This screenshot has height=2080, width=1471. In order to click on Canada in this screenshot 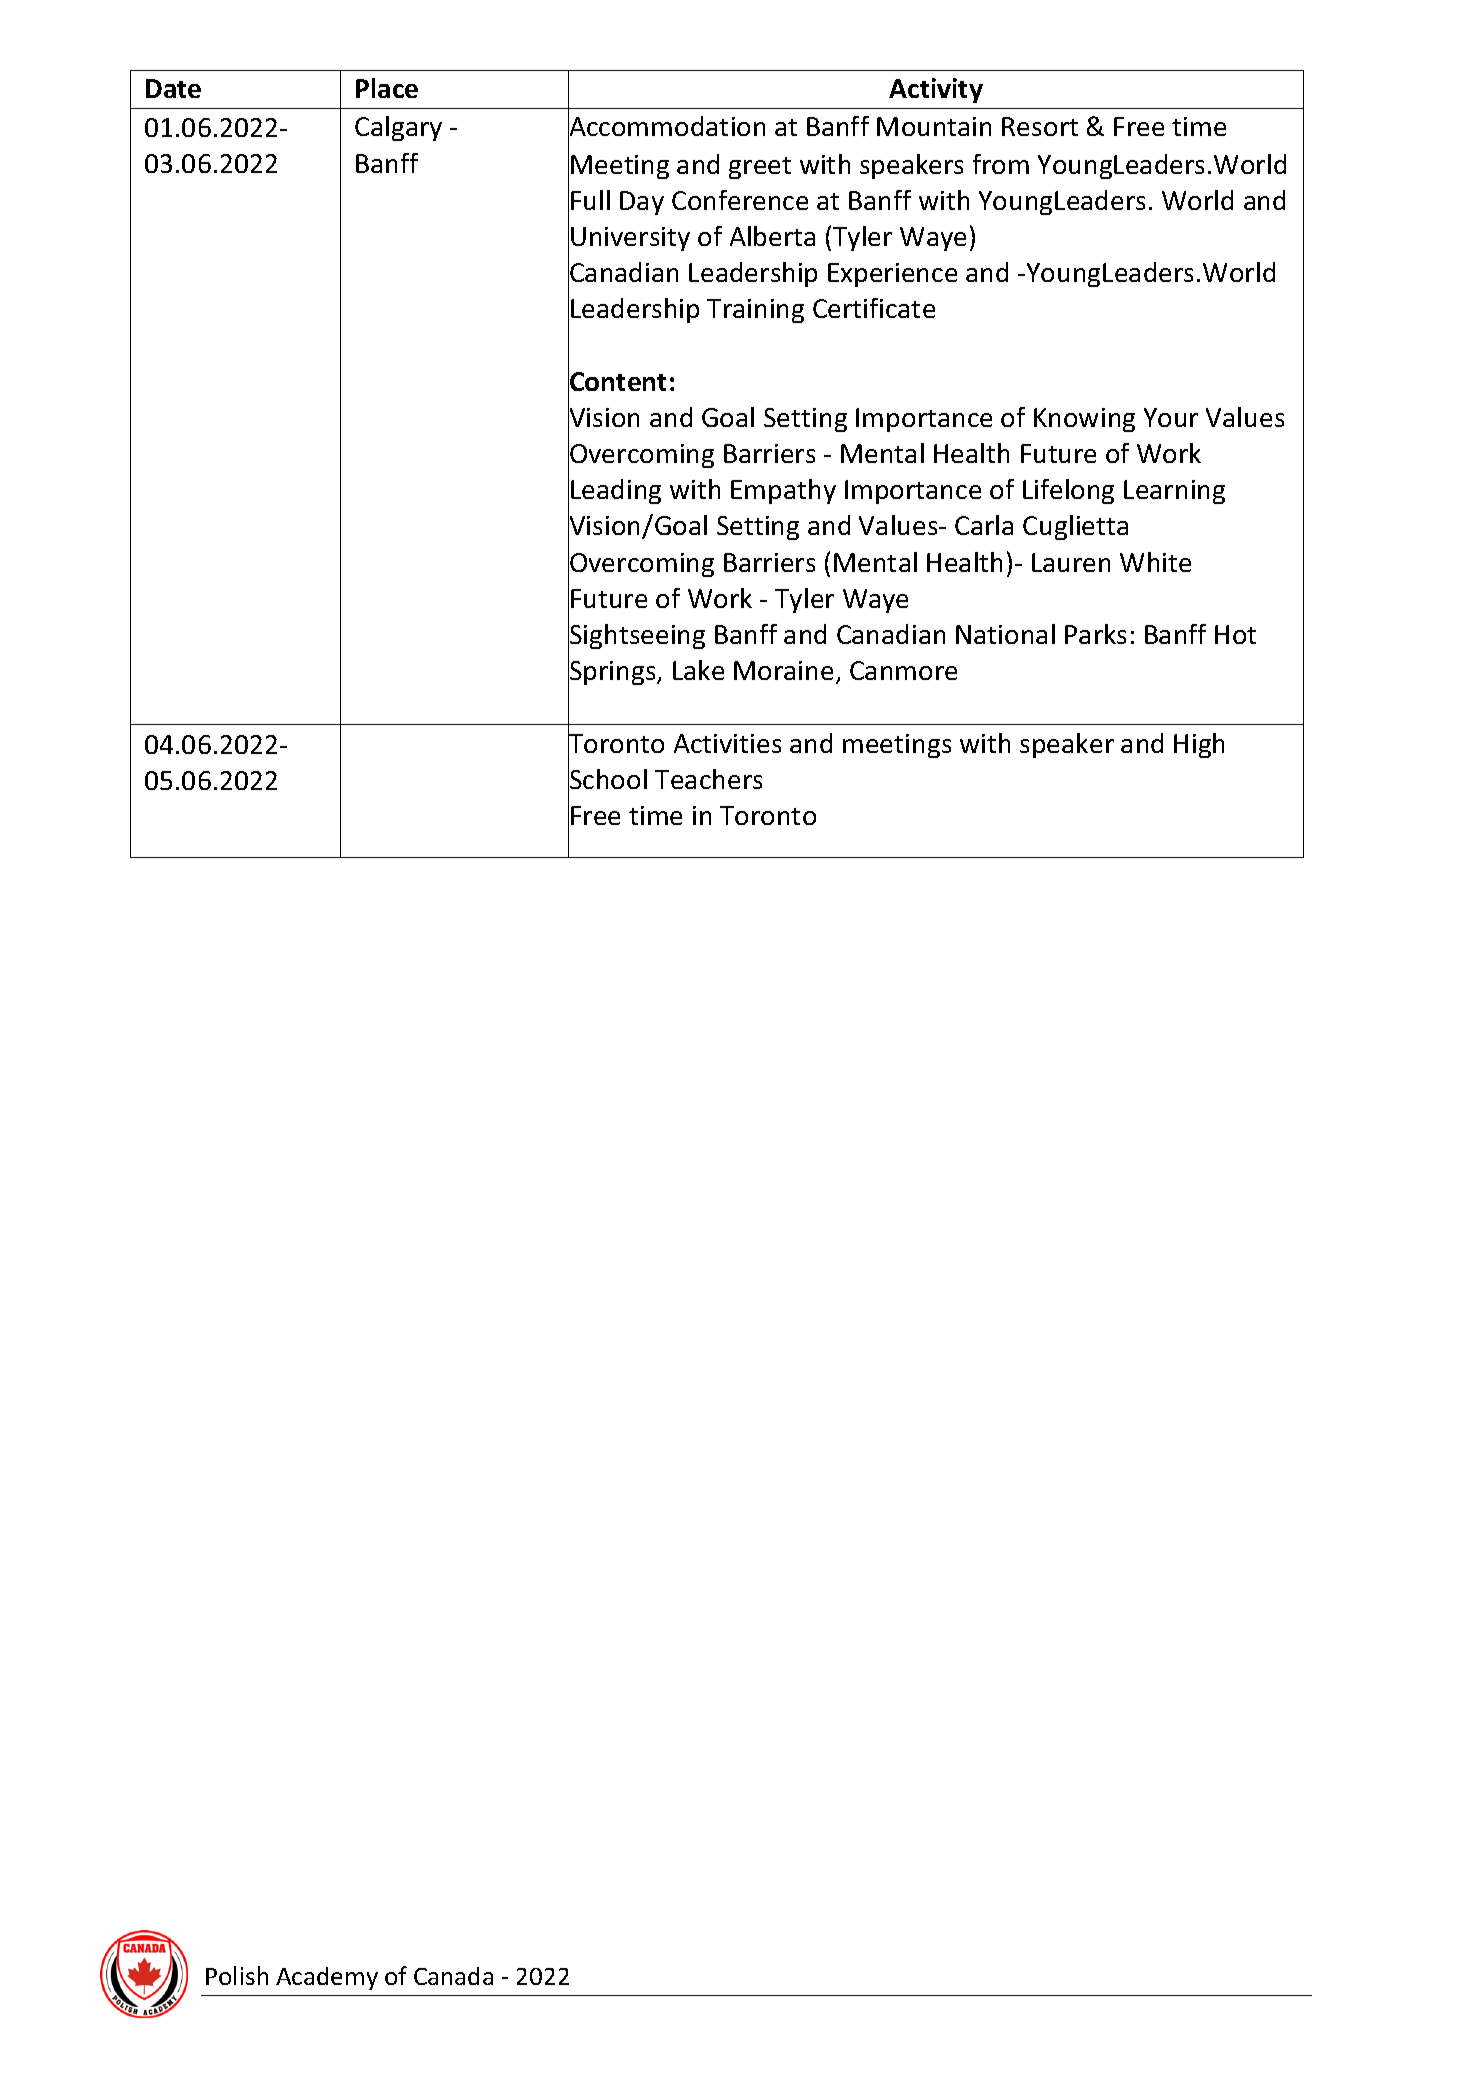, I will do `click(453, 1976)`.
